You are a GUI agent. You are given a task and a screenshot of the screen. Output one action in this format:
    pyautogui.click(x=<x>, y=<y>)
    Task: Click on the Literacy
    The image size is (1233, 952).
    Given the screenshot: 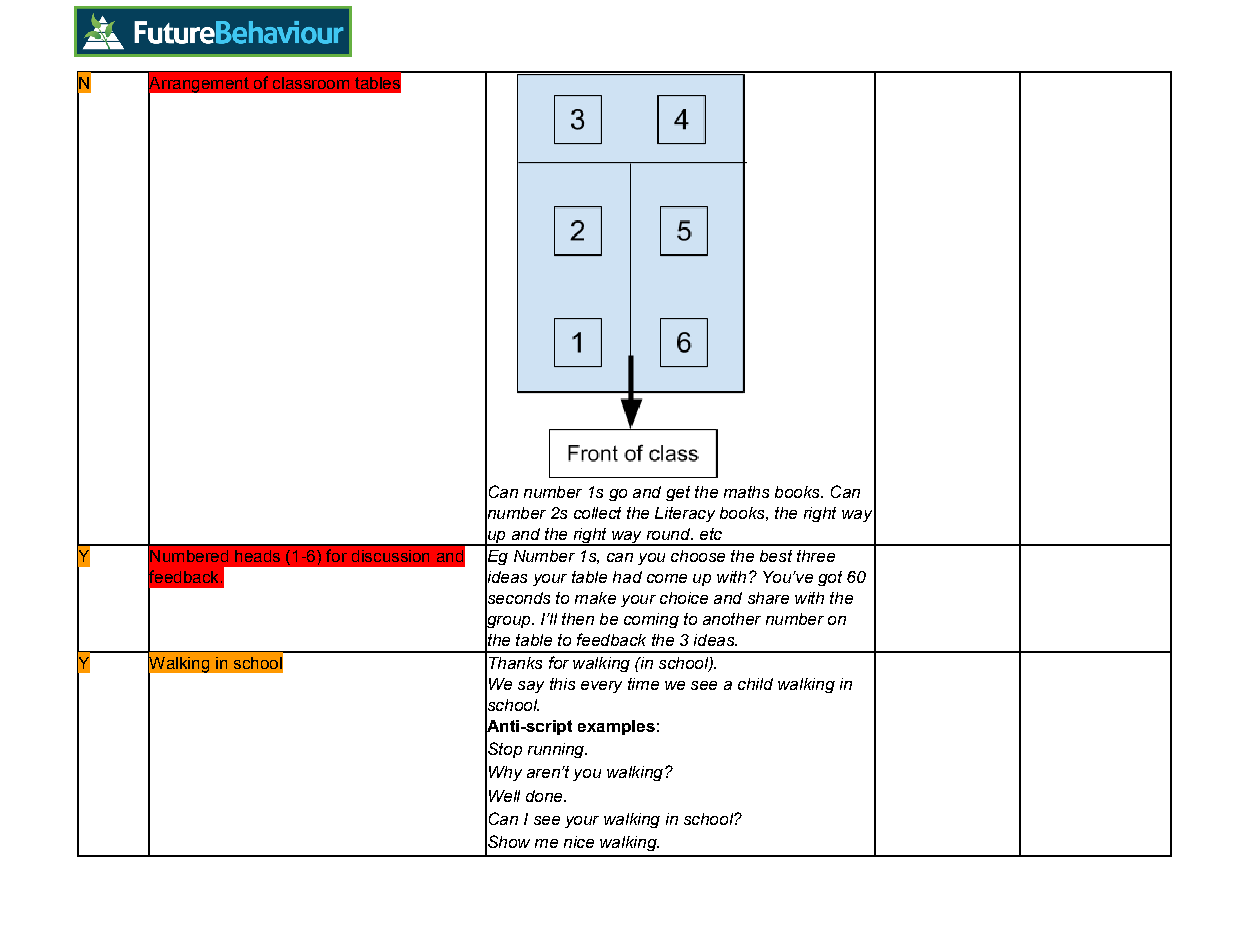 What is the action you would take?
    pyautogui.click(x=685, y=514)
